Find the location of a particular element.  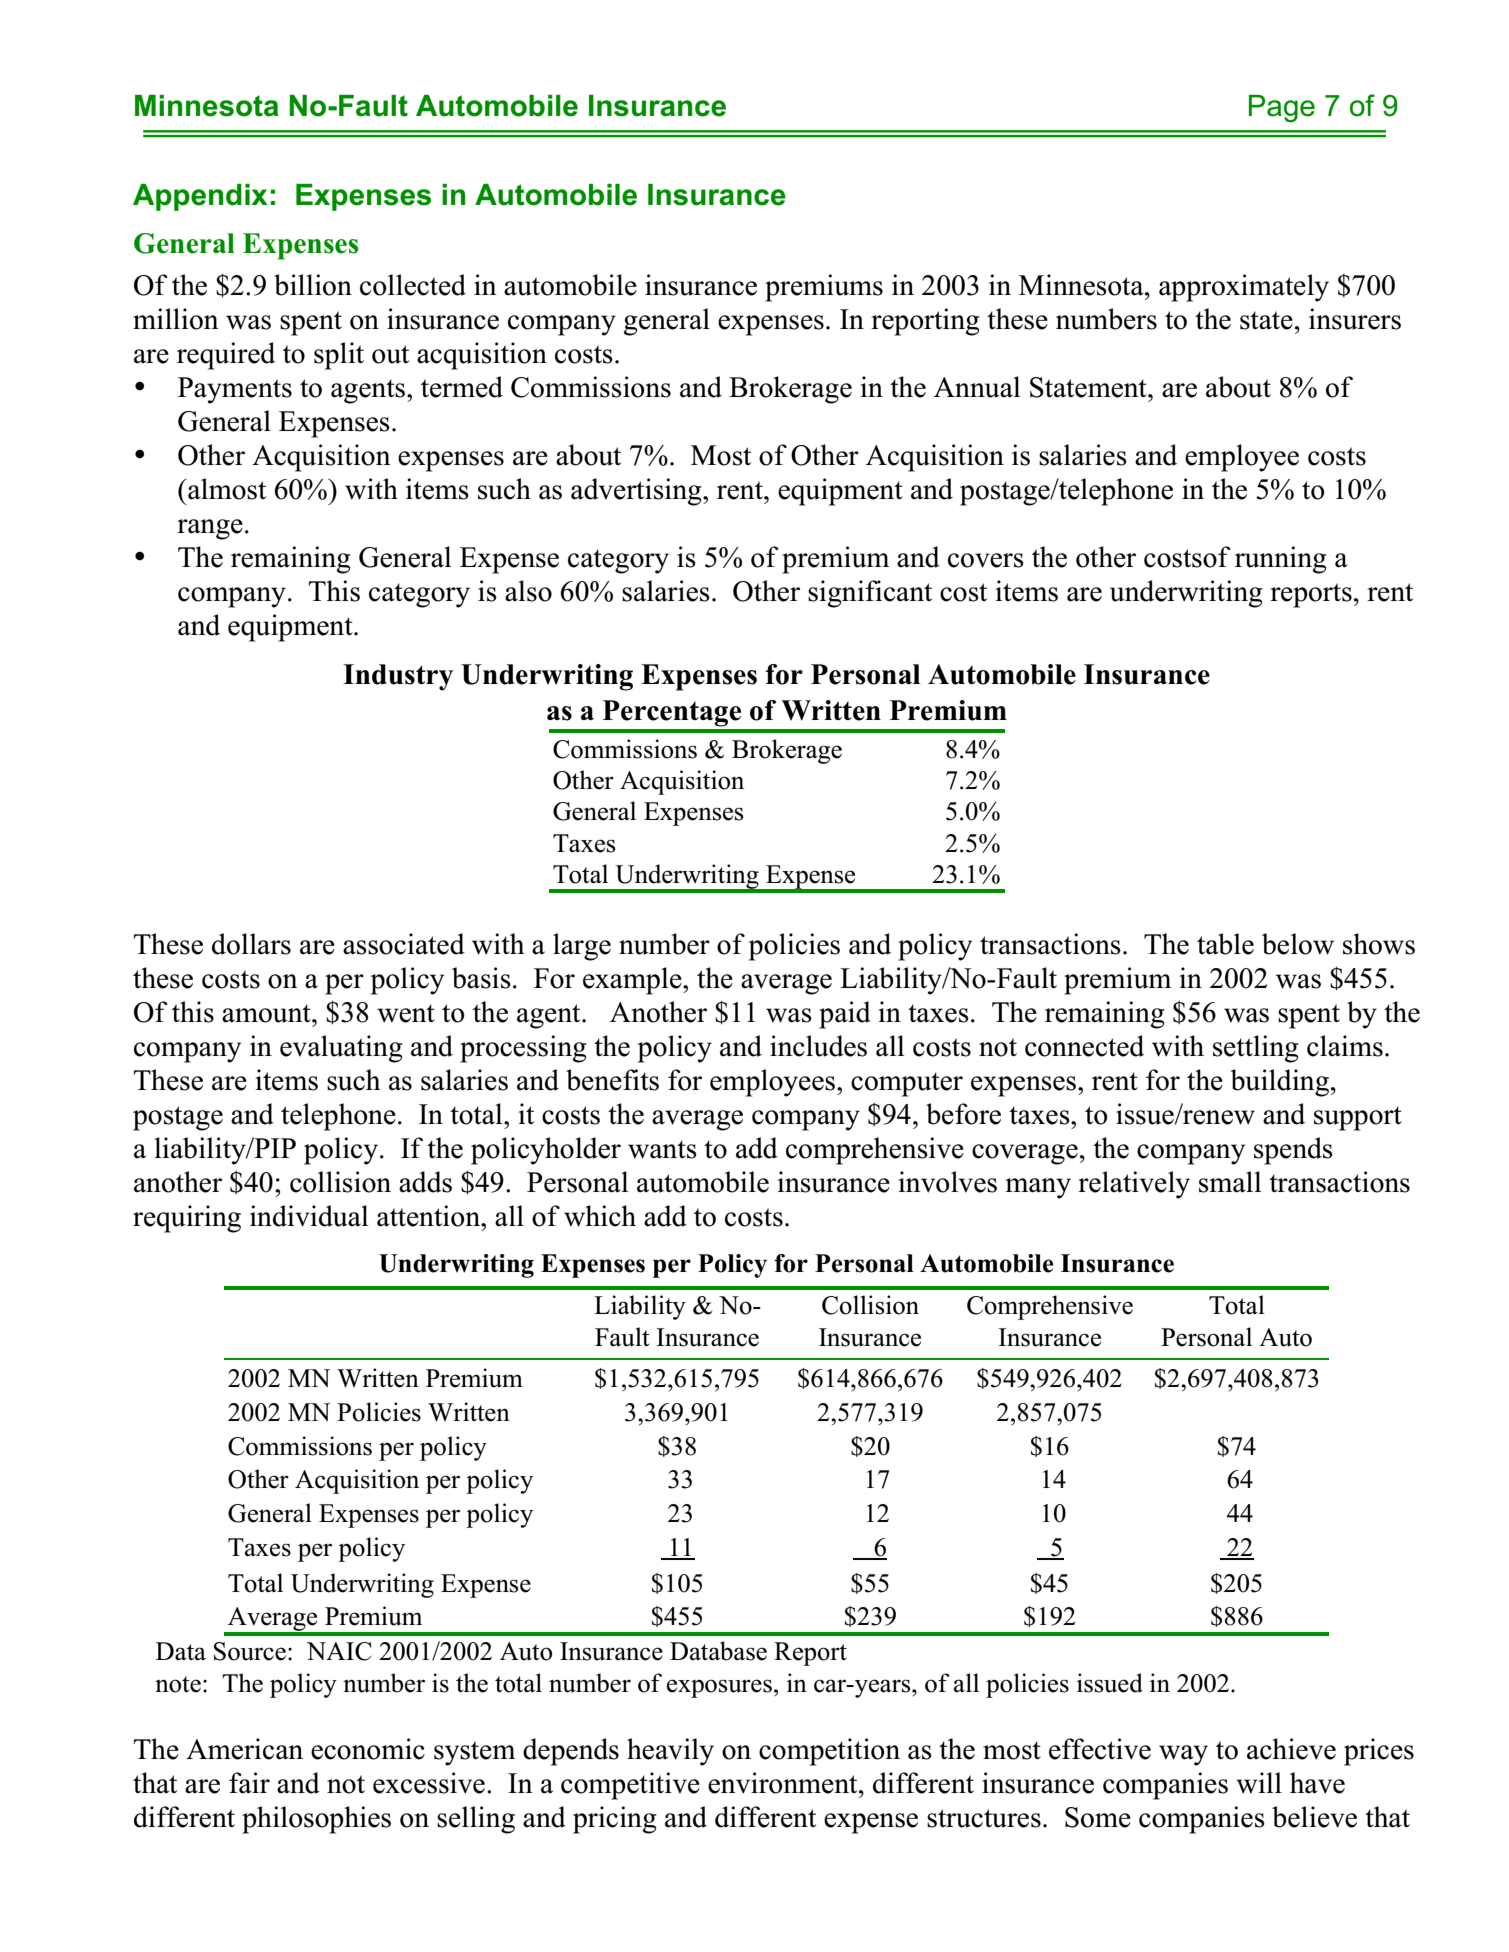

individual is located at coordinates (309, 1216).
